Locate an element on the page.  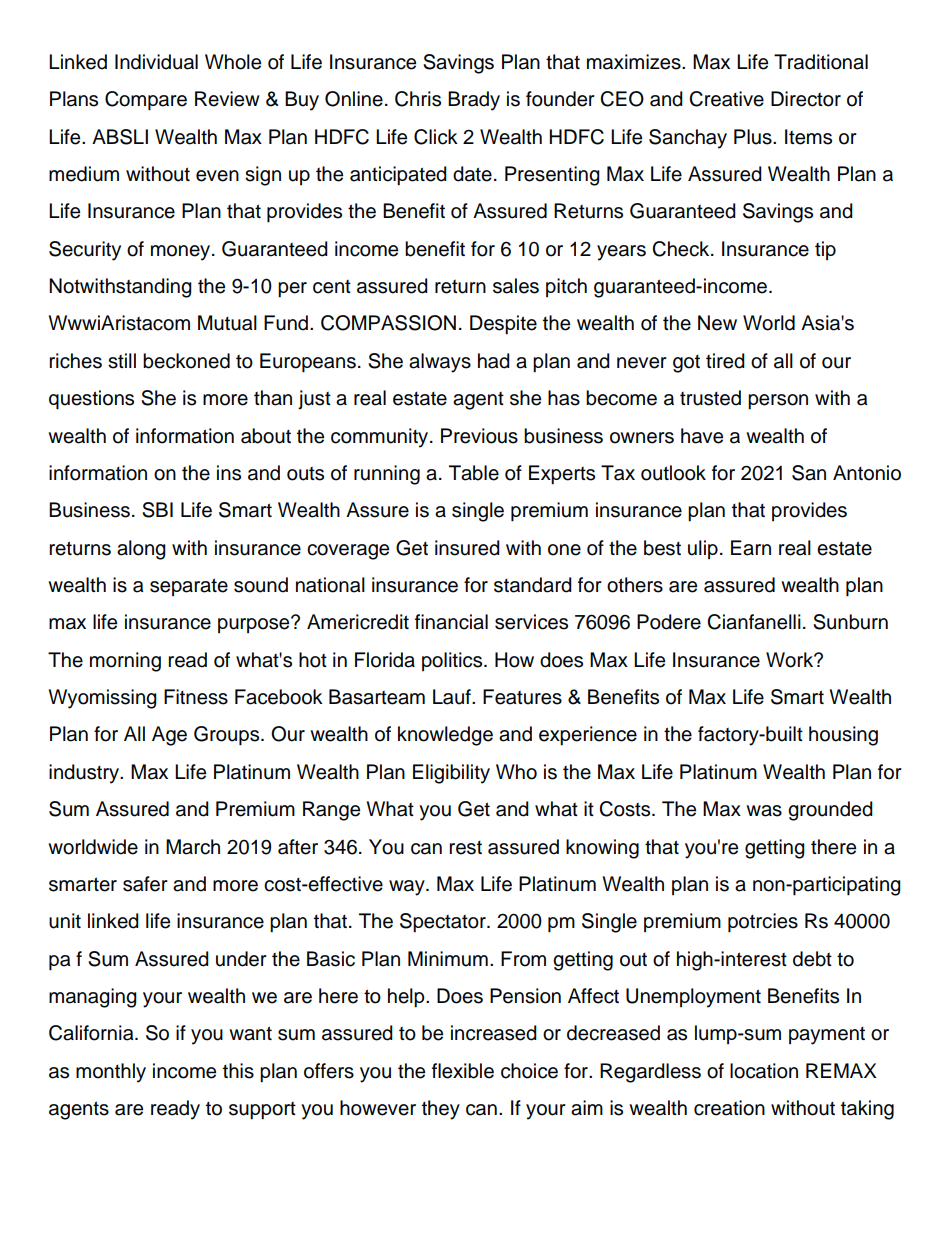
knowledge is located at coordinates (445, 736).
